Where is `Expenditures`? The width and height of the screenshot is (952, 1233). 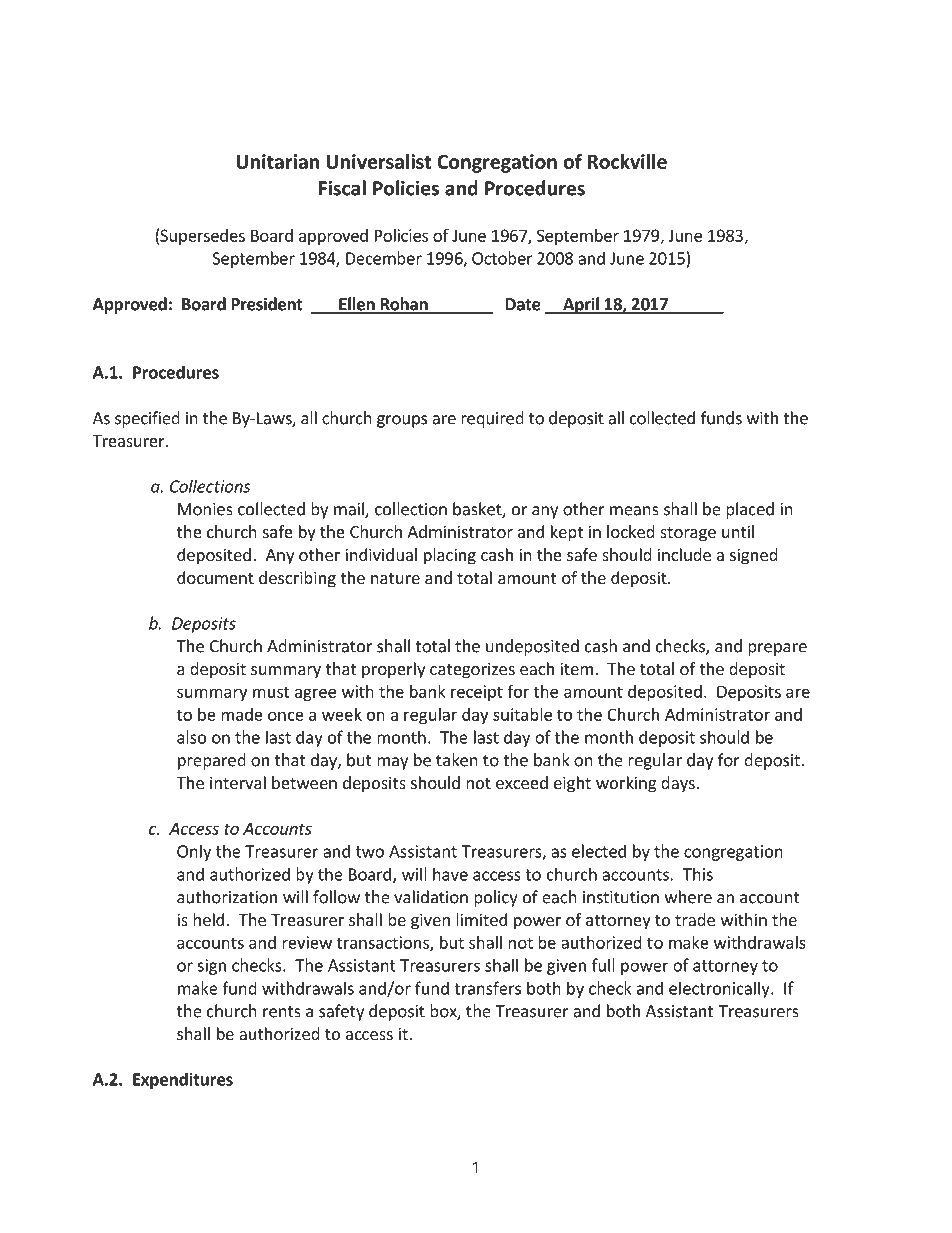
Expenditures is located at coordinates (183, 1080).
